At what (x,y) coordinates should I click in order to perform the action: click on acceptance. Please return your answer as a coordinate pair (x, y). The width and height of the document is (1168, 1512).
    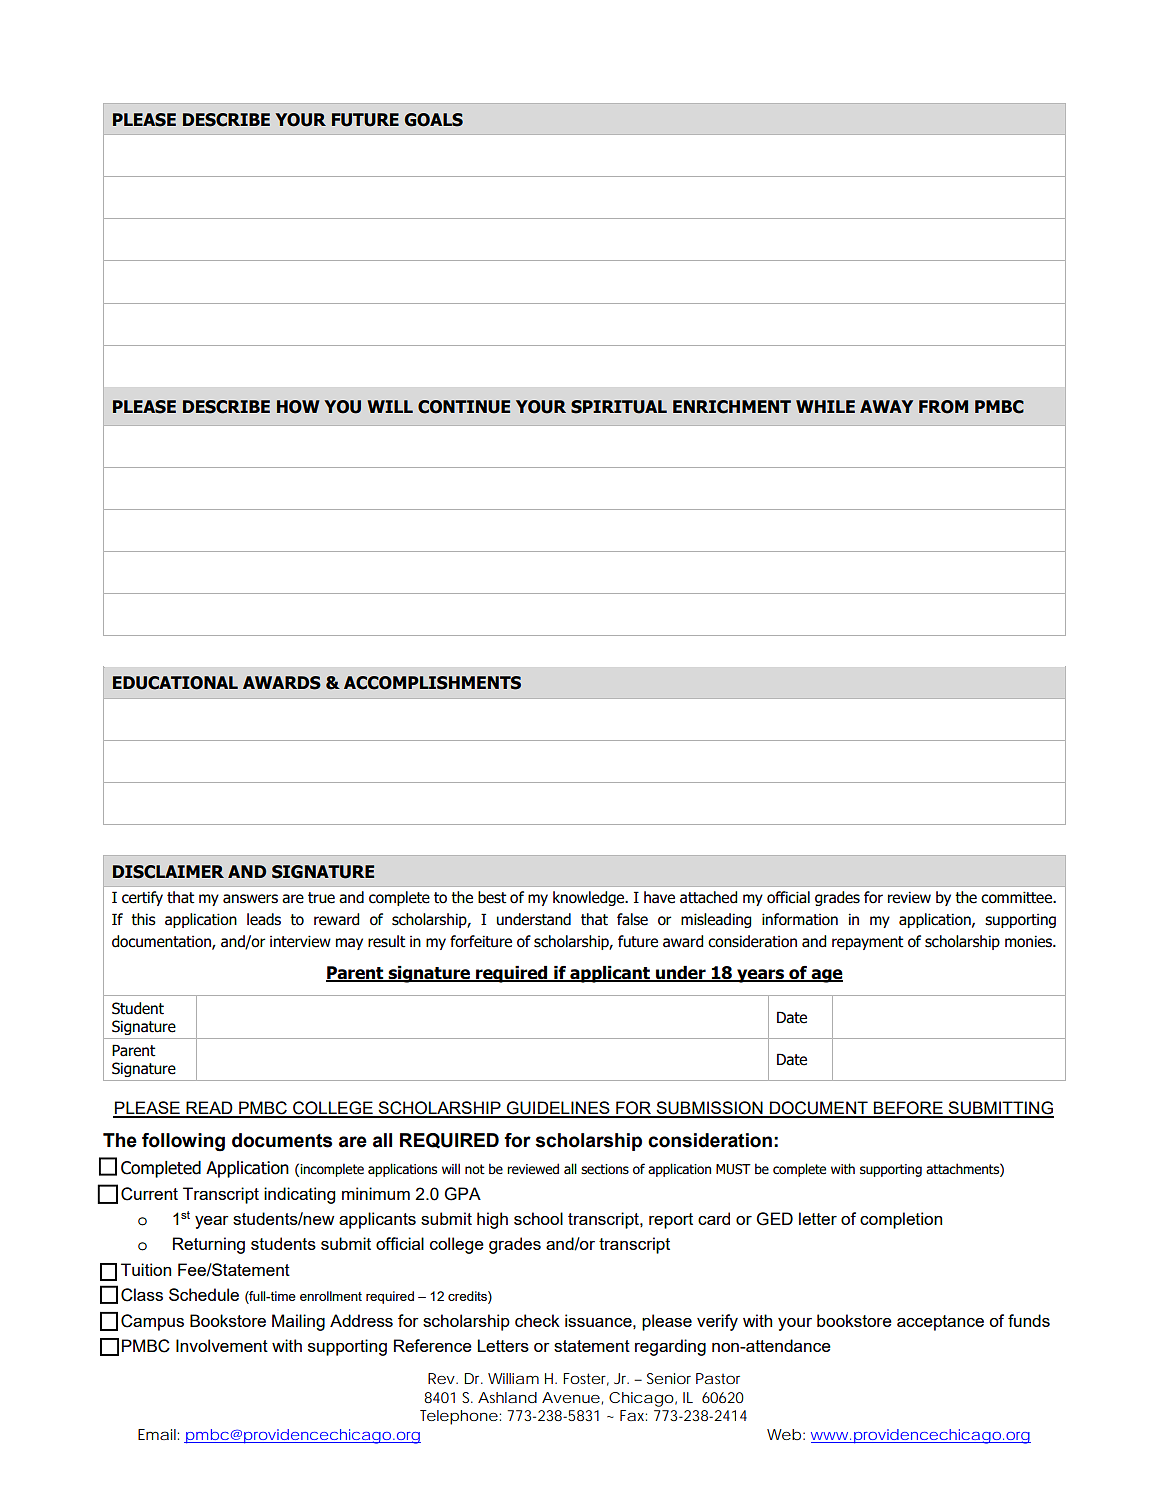
    Looking at the image, I should click on (940, 1323).
